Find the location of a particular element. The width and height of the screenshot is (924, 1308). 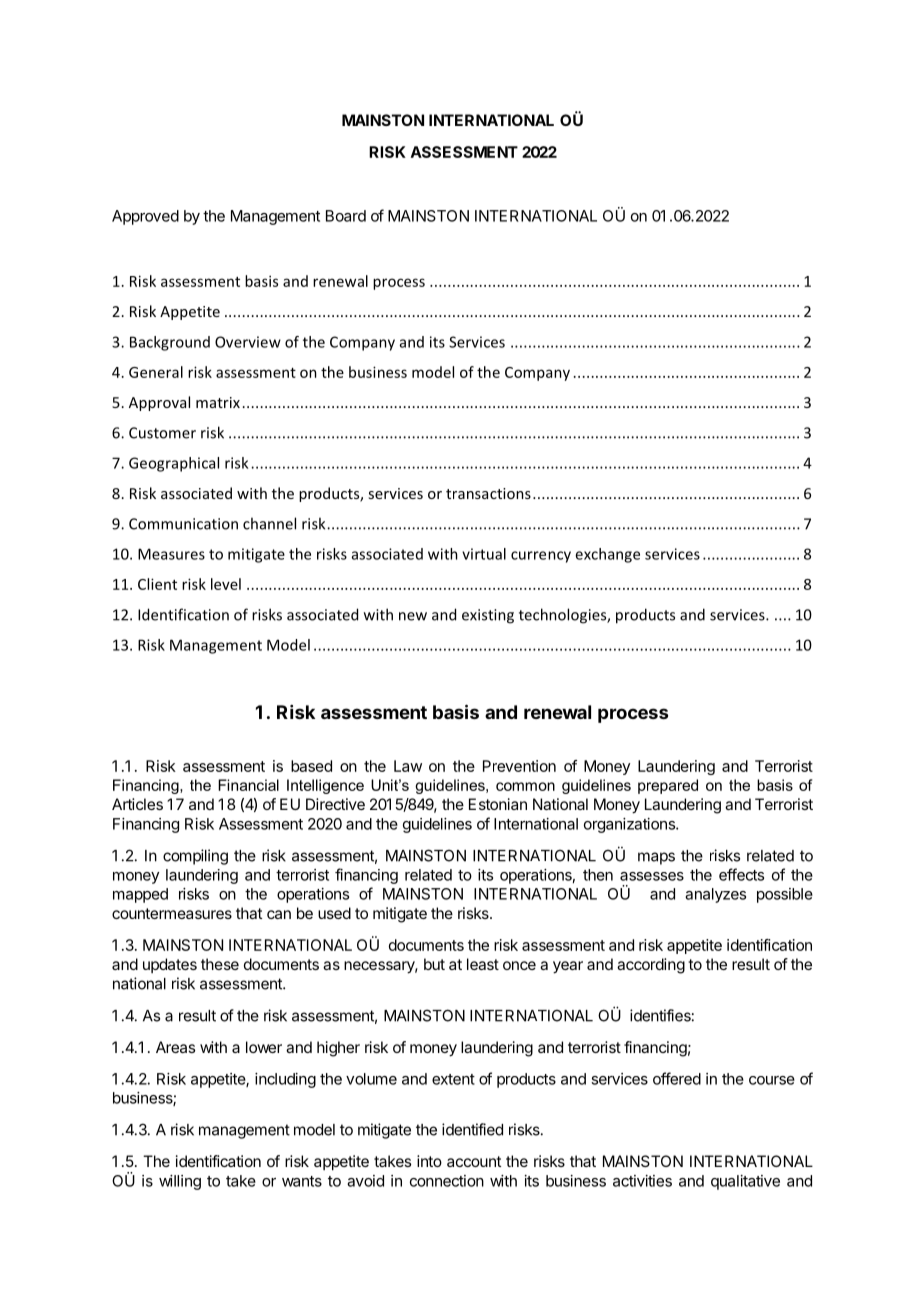

willing is located at coordinates (180, 1182).
